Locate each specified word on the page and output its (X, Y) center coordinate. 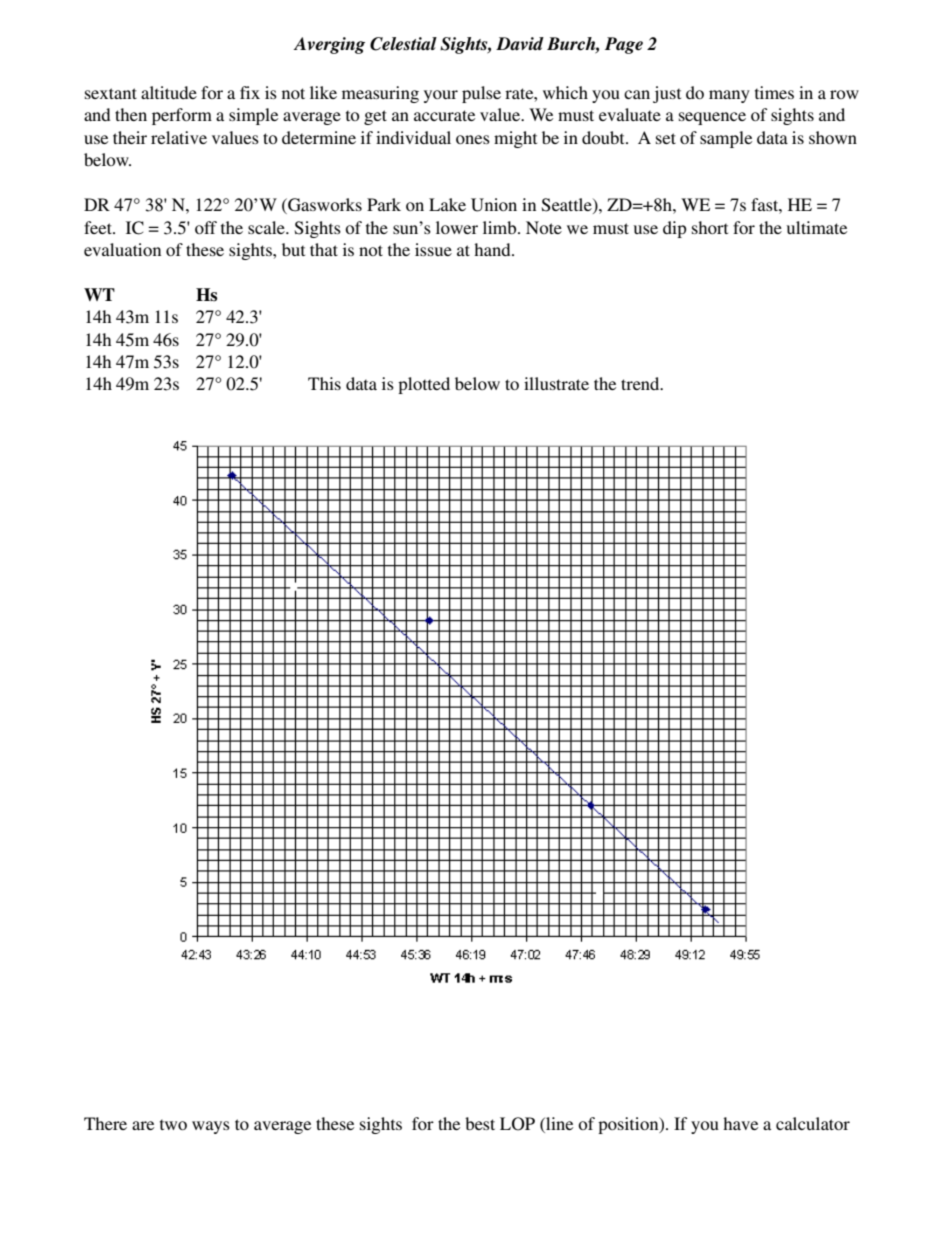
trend (641, 383)
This (324, 383)
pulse (481, 94)
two (173, 1124)
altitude (169, 92)
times (774, 92)
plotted (424, 385)
